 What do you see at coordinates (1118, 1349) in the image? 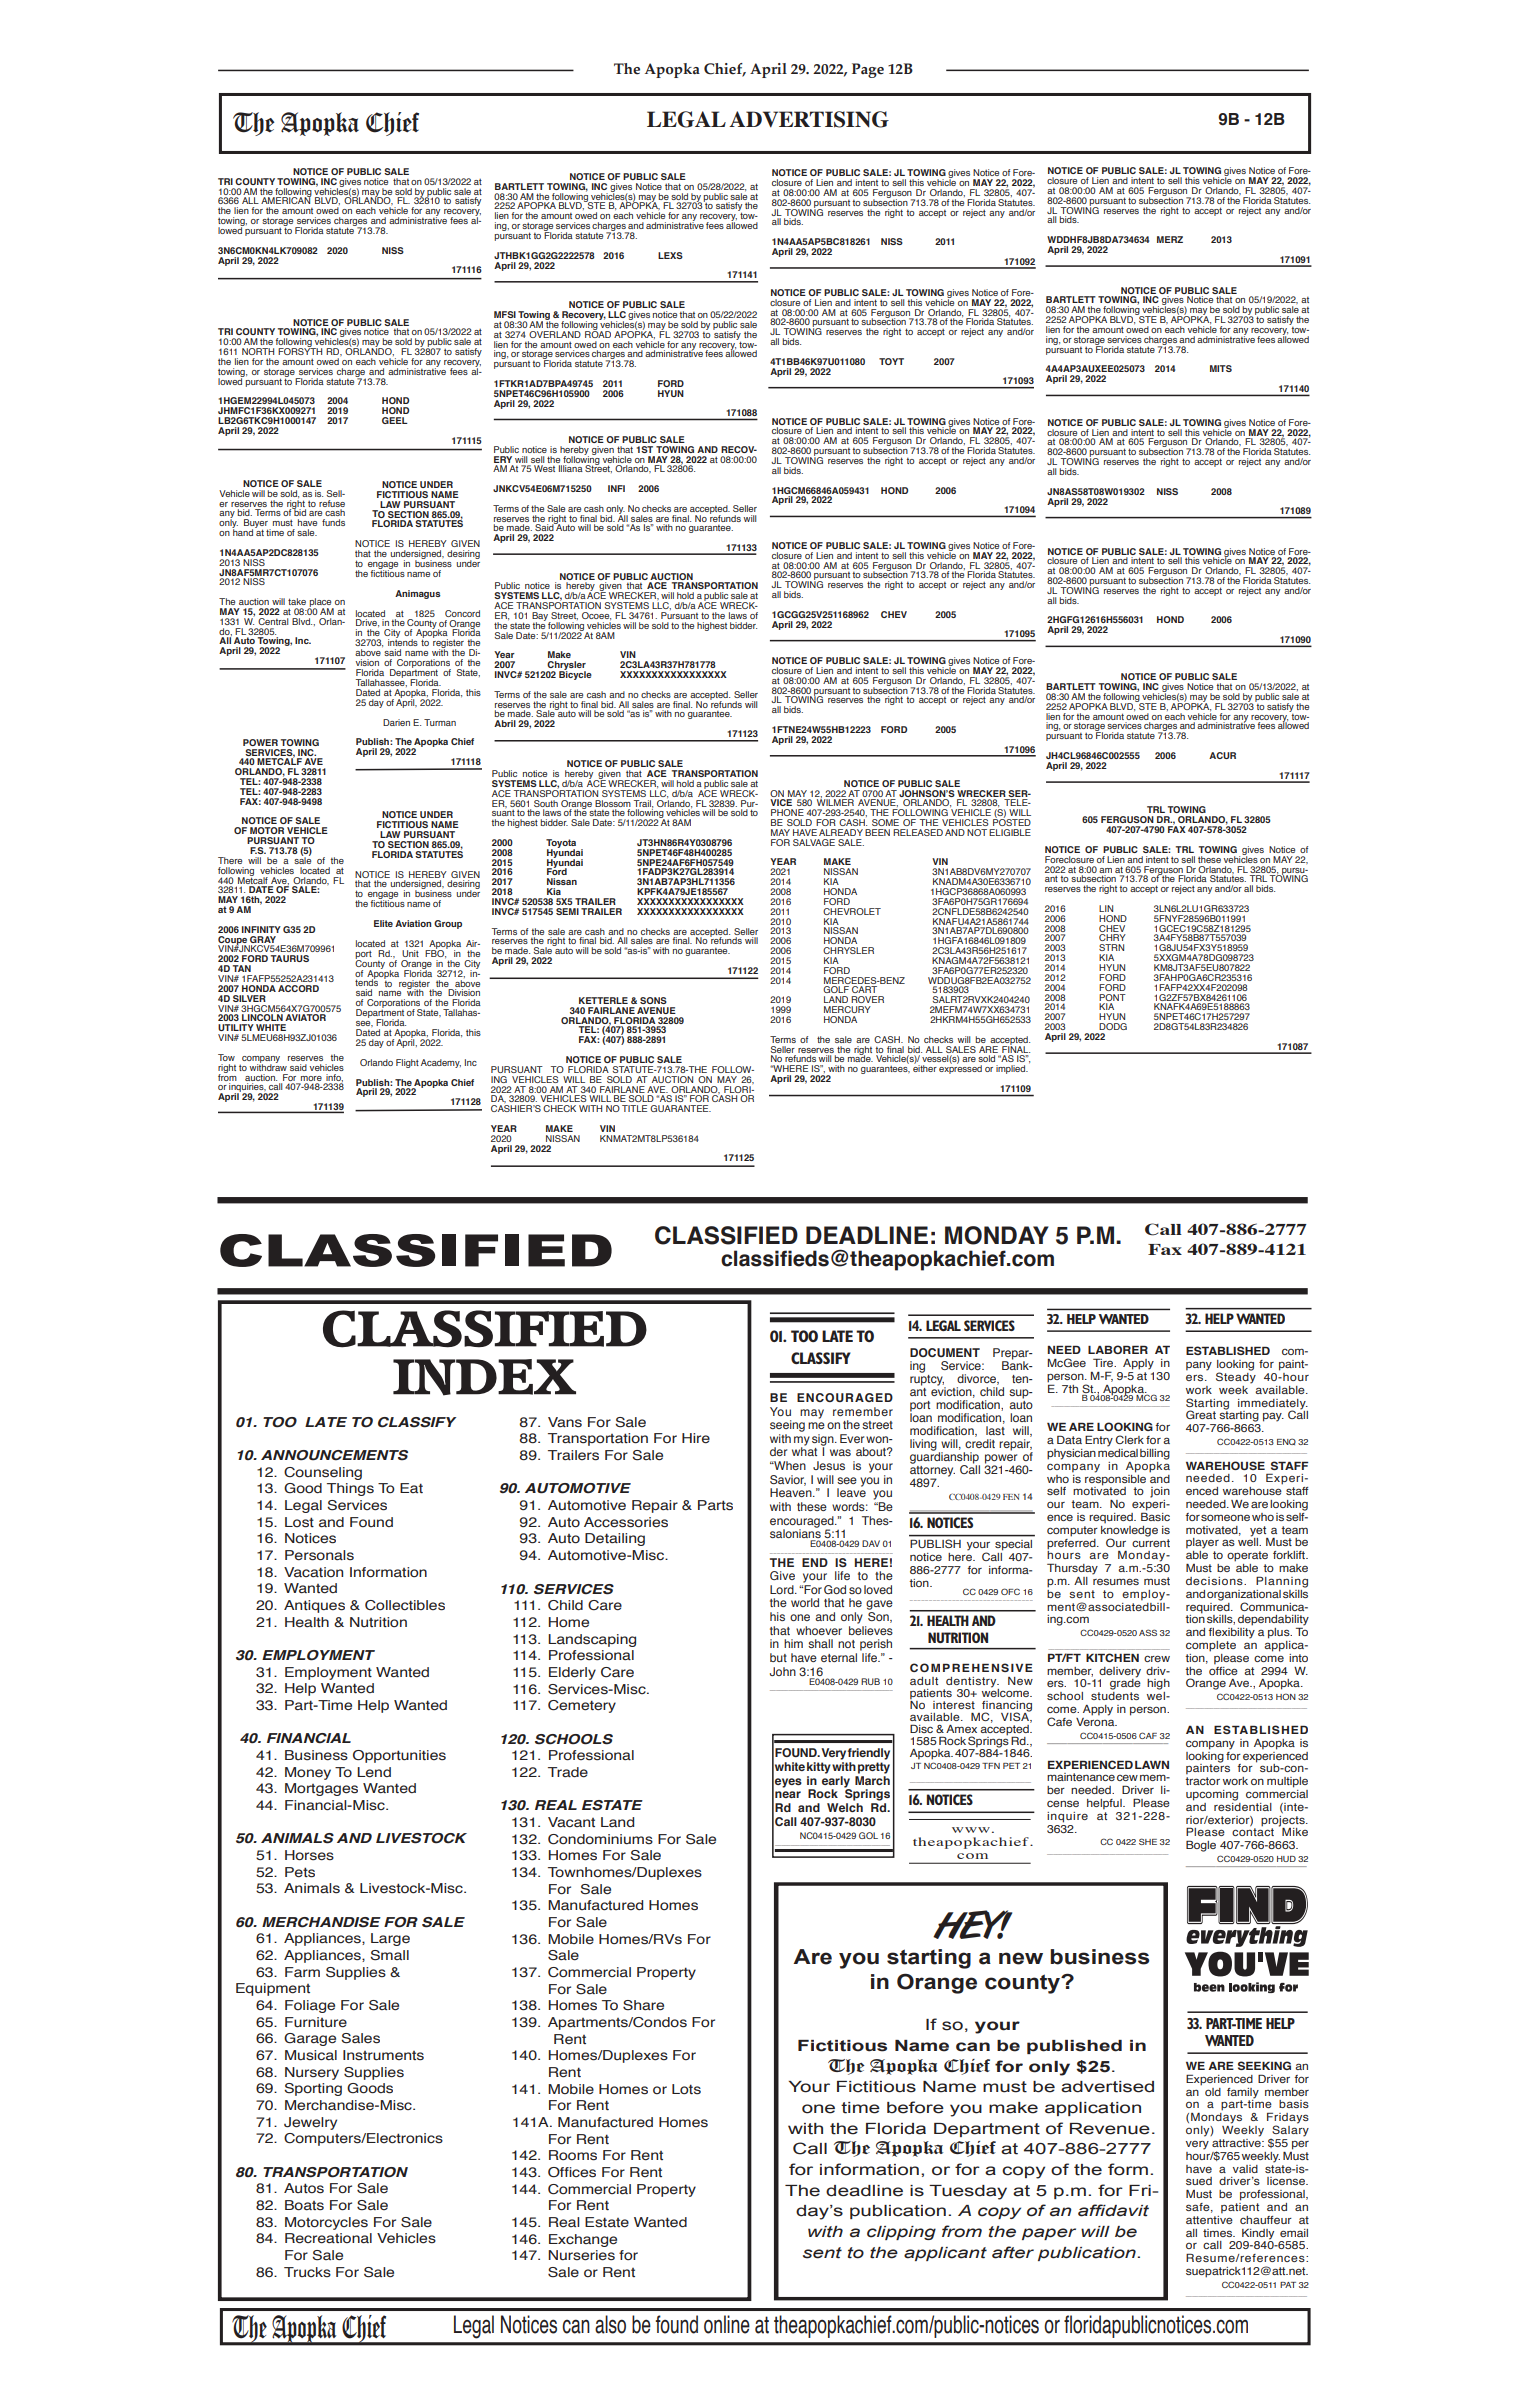
I see `LABORER` at bounding box center [1118, 1349].
